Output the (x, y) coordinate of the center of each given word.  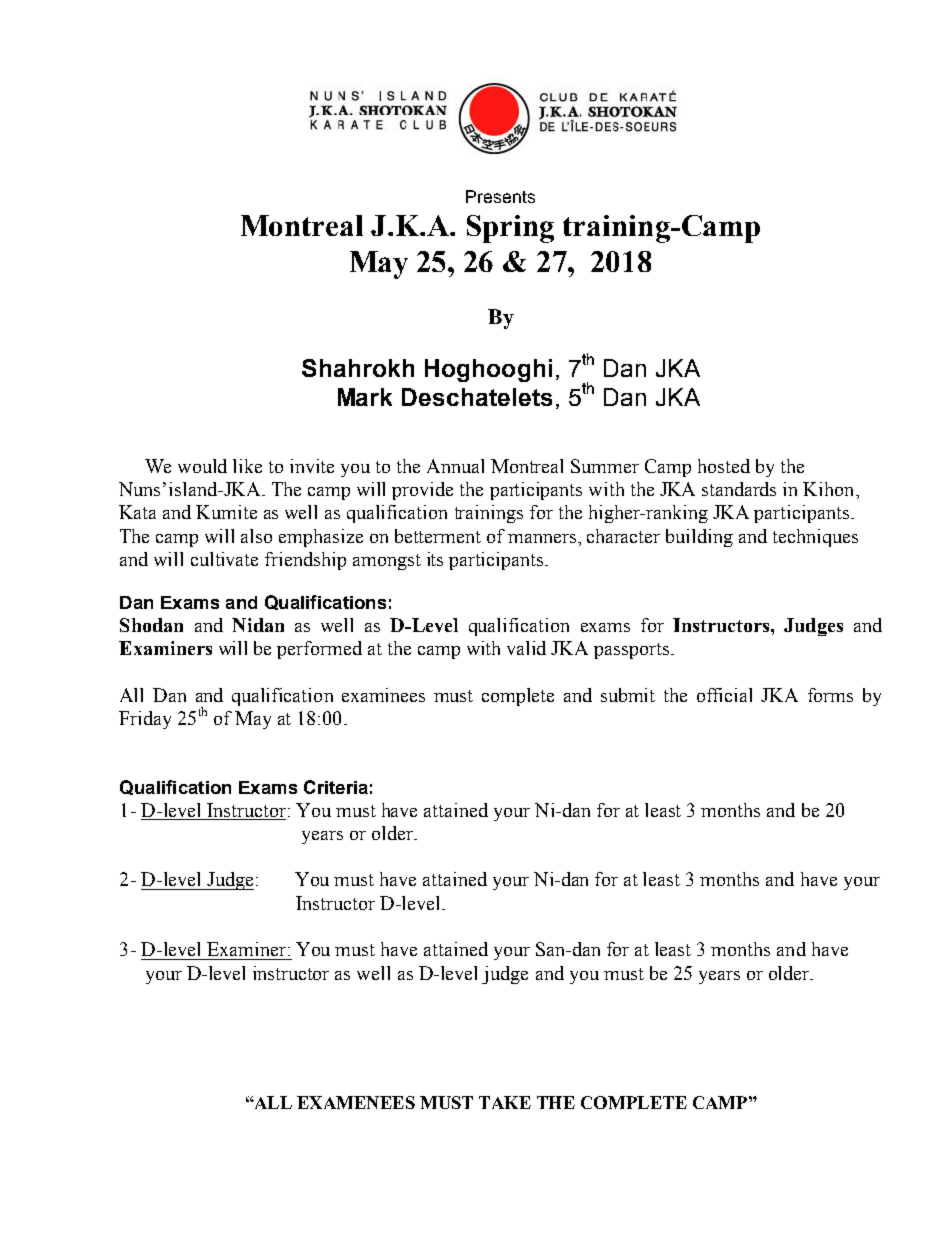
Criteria (336, 787)
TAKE (505, 1102)
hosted (724, 466)
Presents (500, 196)
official (724, 695)
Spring (510, 229)
